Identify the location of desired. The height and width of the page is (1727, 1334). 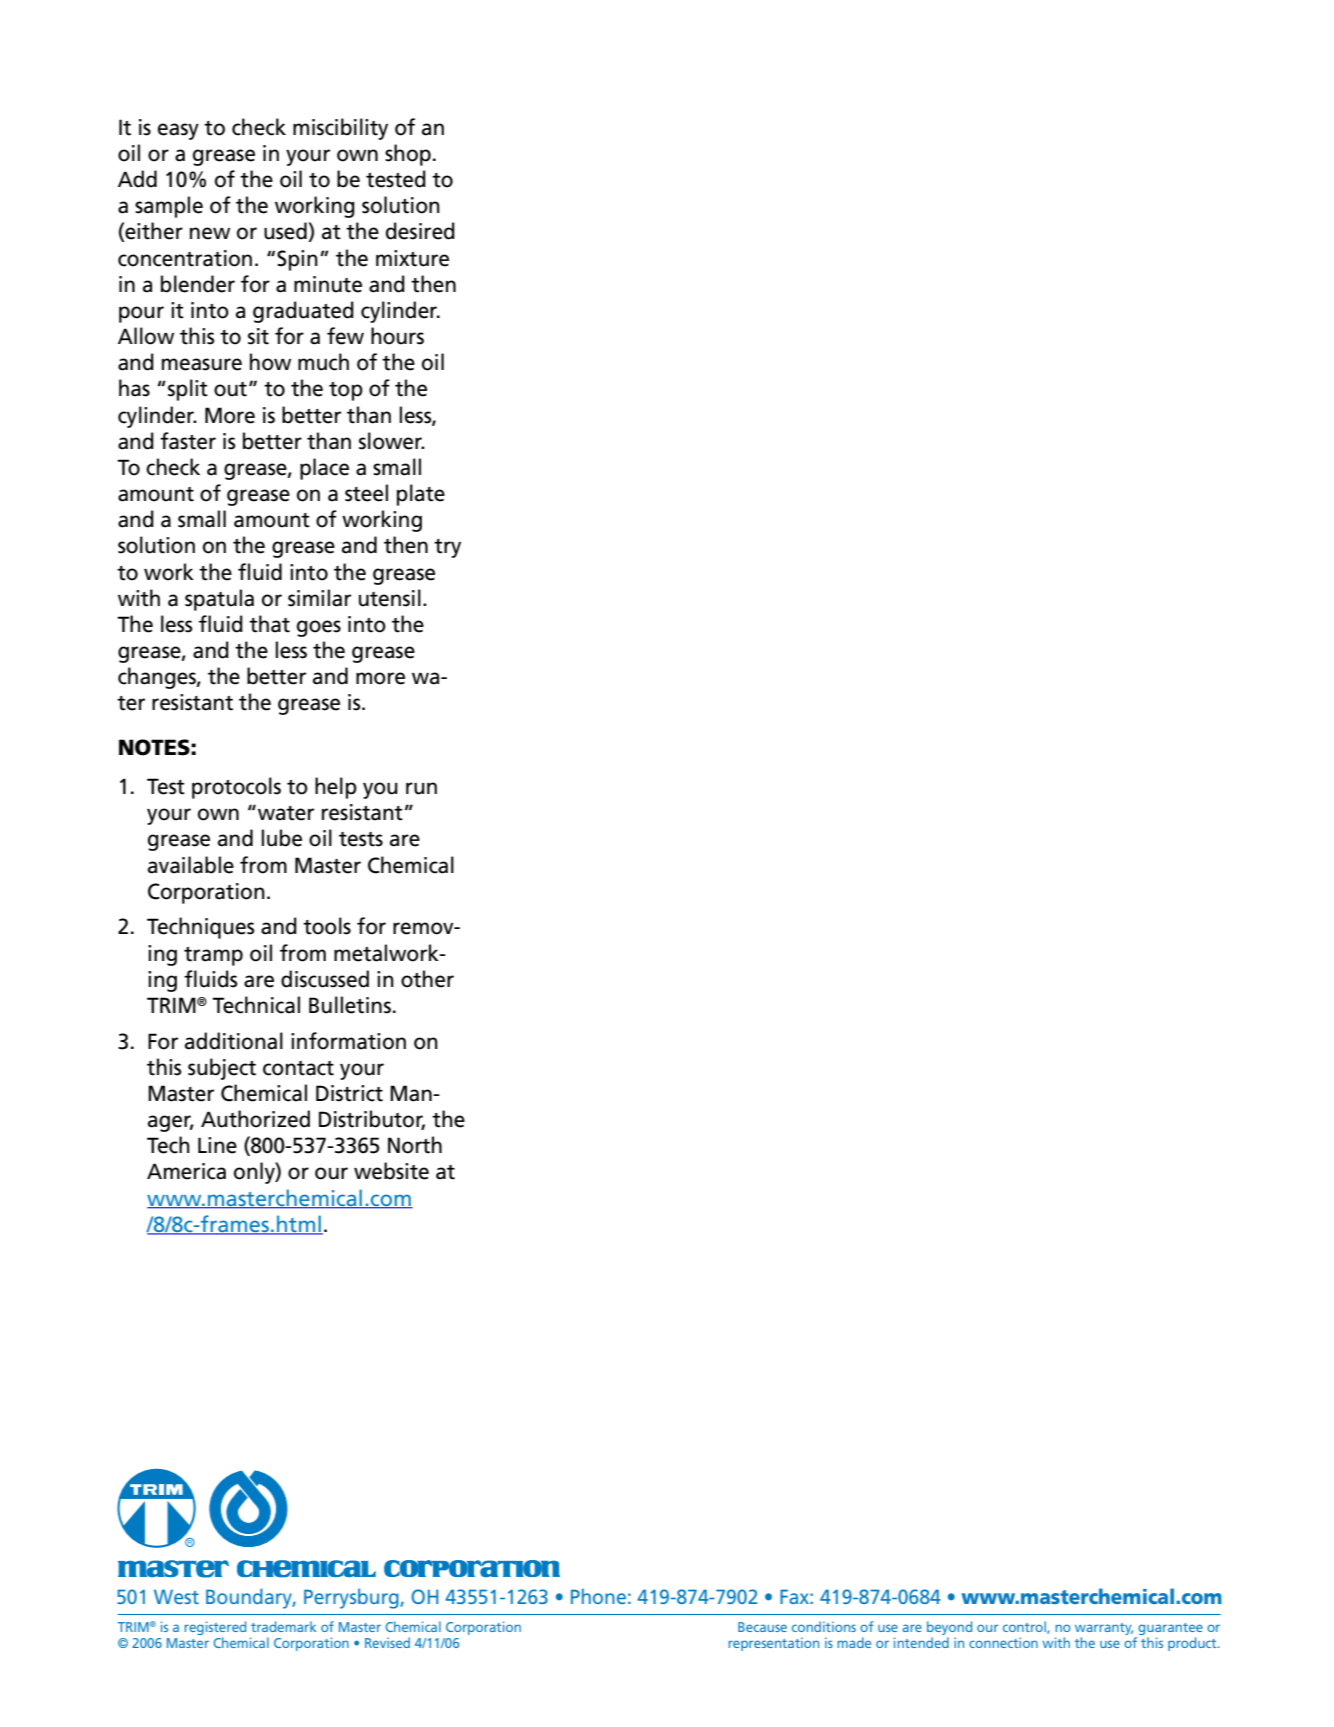
(420, 231).
